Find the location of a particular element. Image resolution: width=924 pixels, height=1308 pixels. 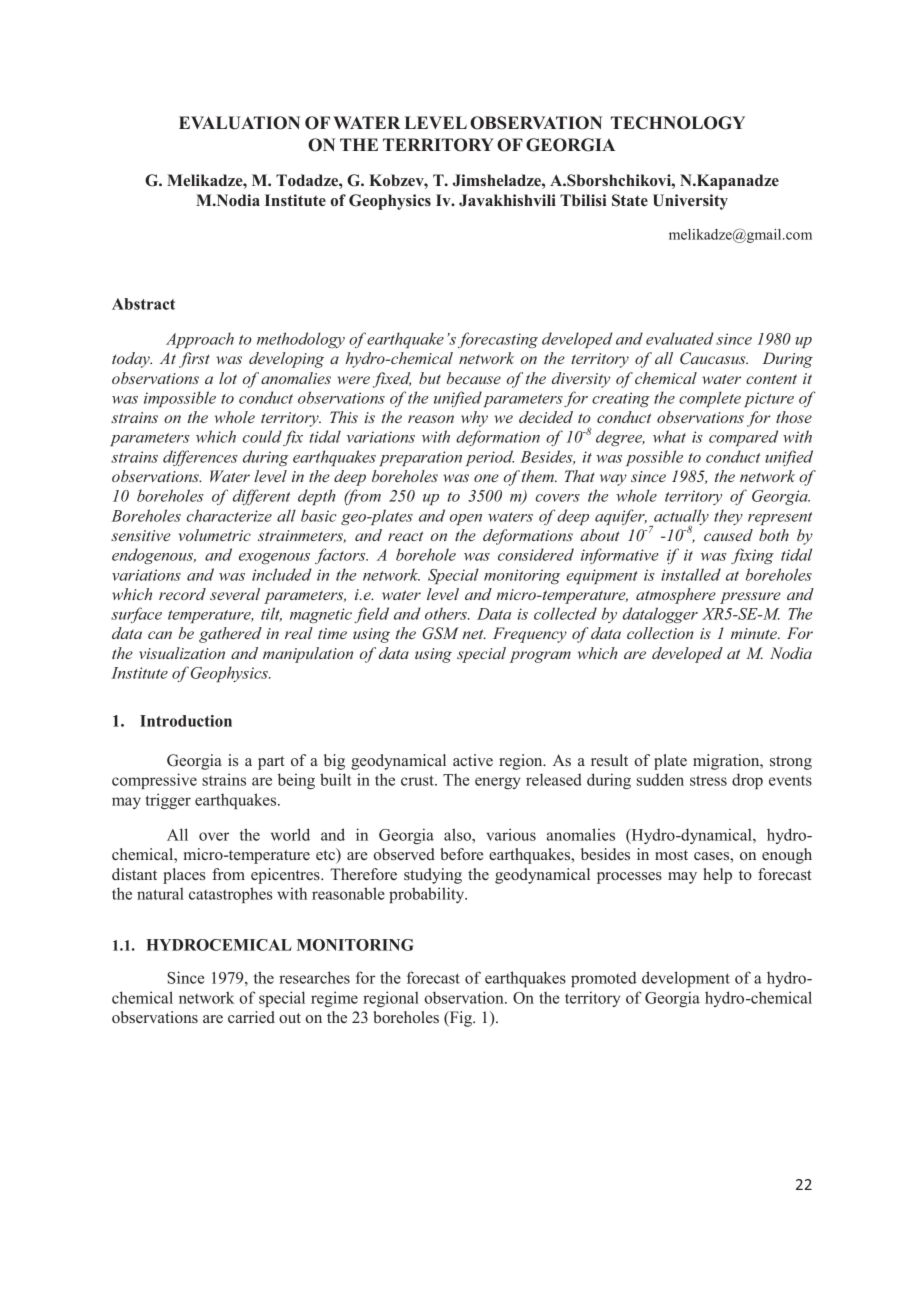

others is located at coordinates (447, 613).
